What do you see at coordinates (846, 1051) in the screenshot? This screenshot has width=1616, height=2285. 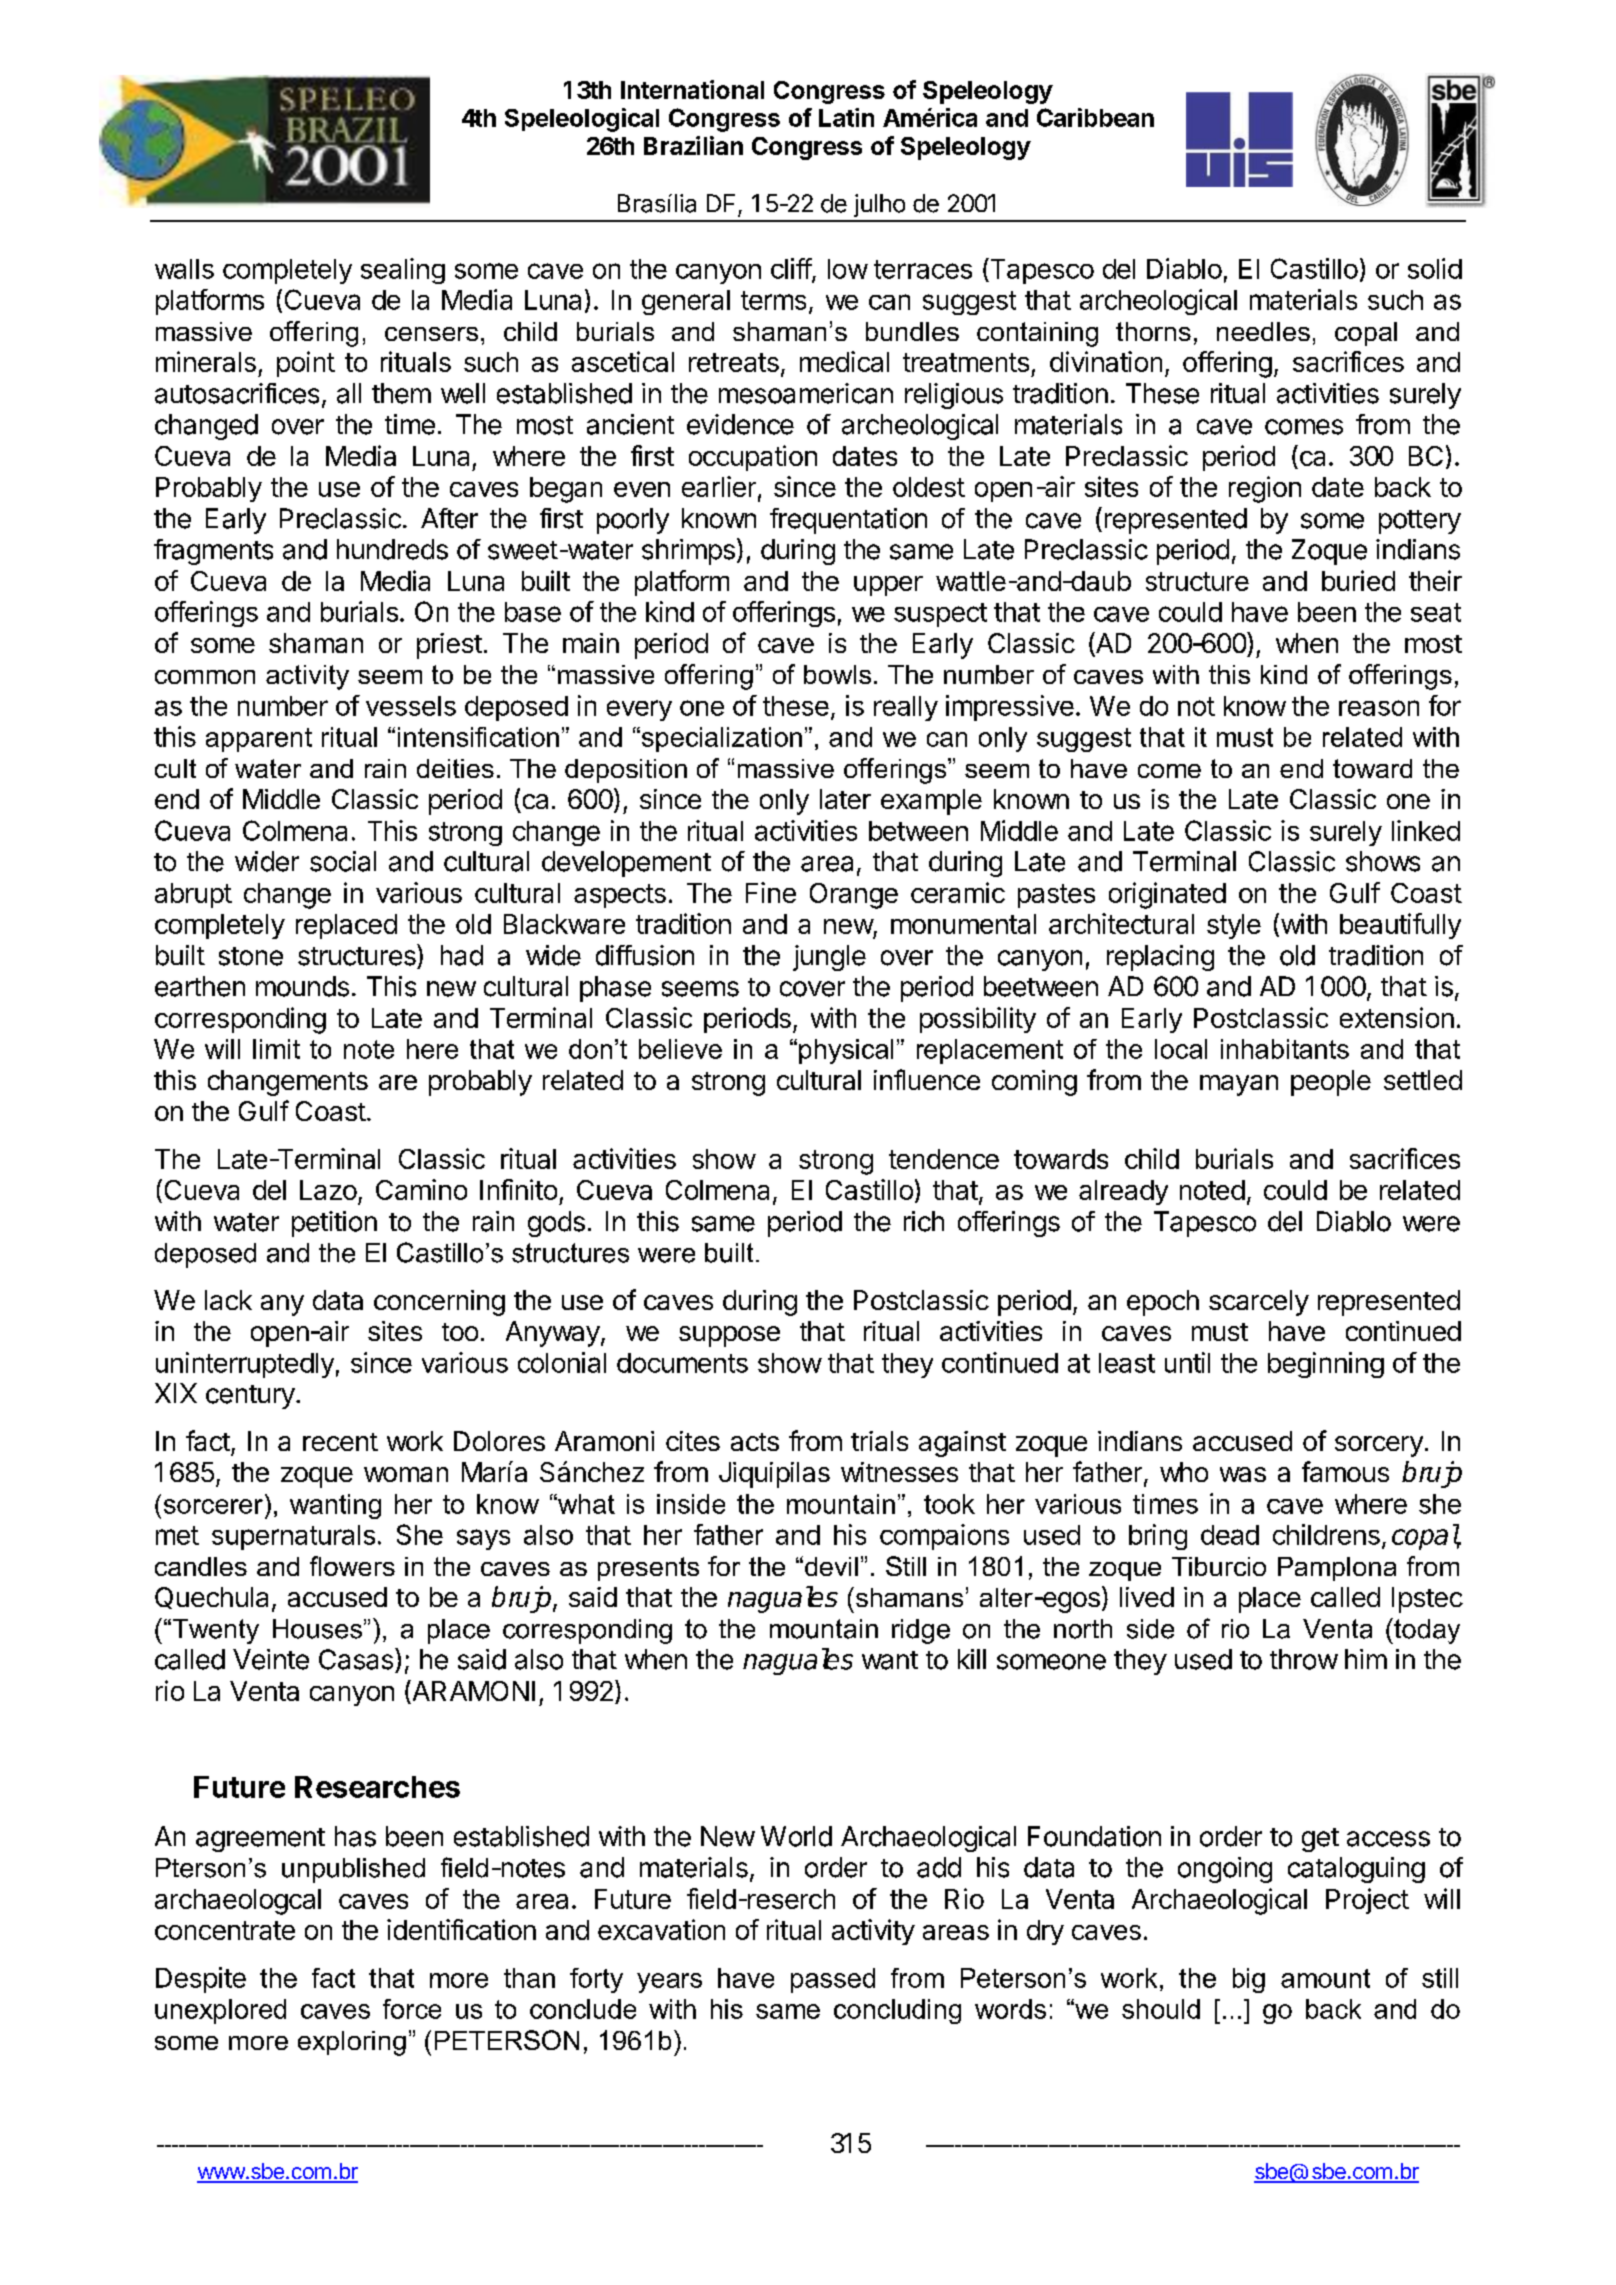 I see `physical` at bounding box center [846, 1051].
